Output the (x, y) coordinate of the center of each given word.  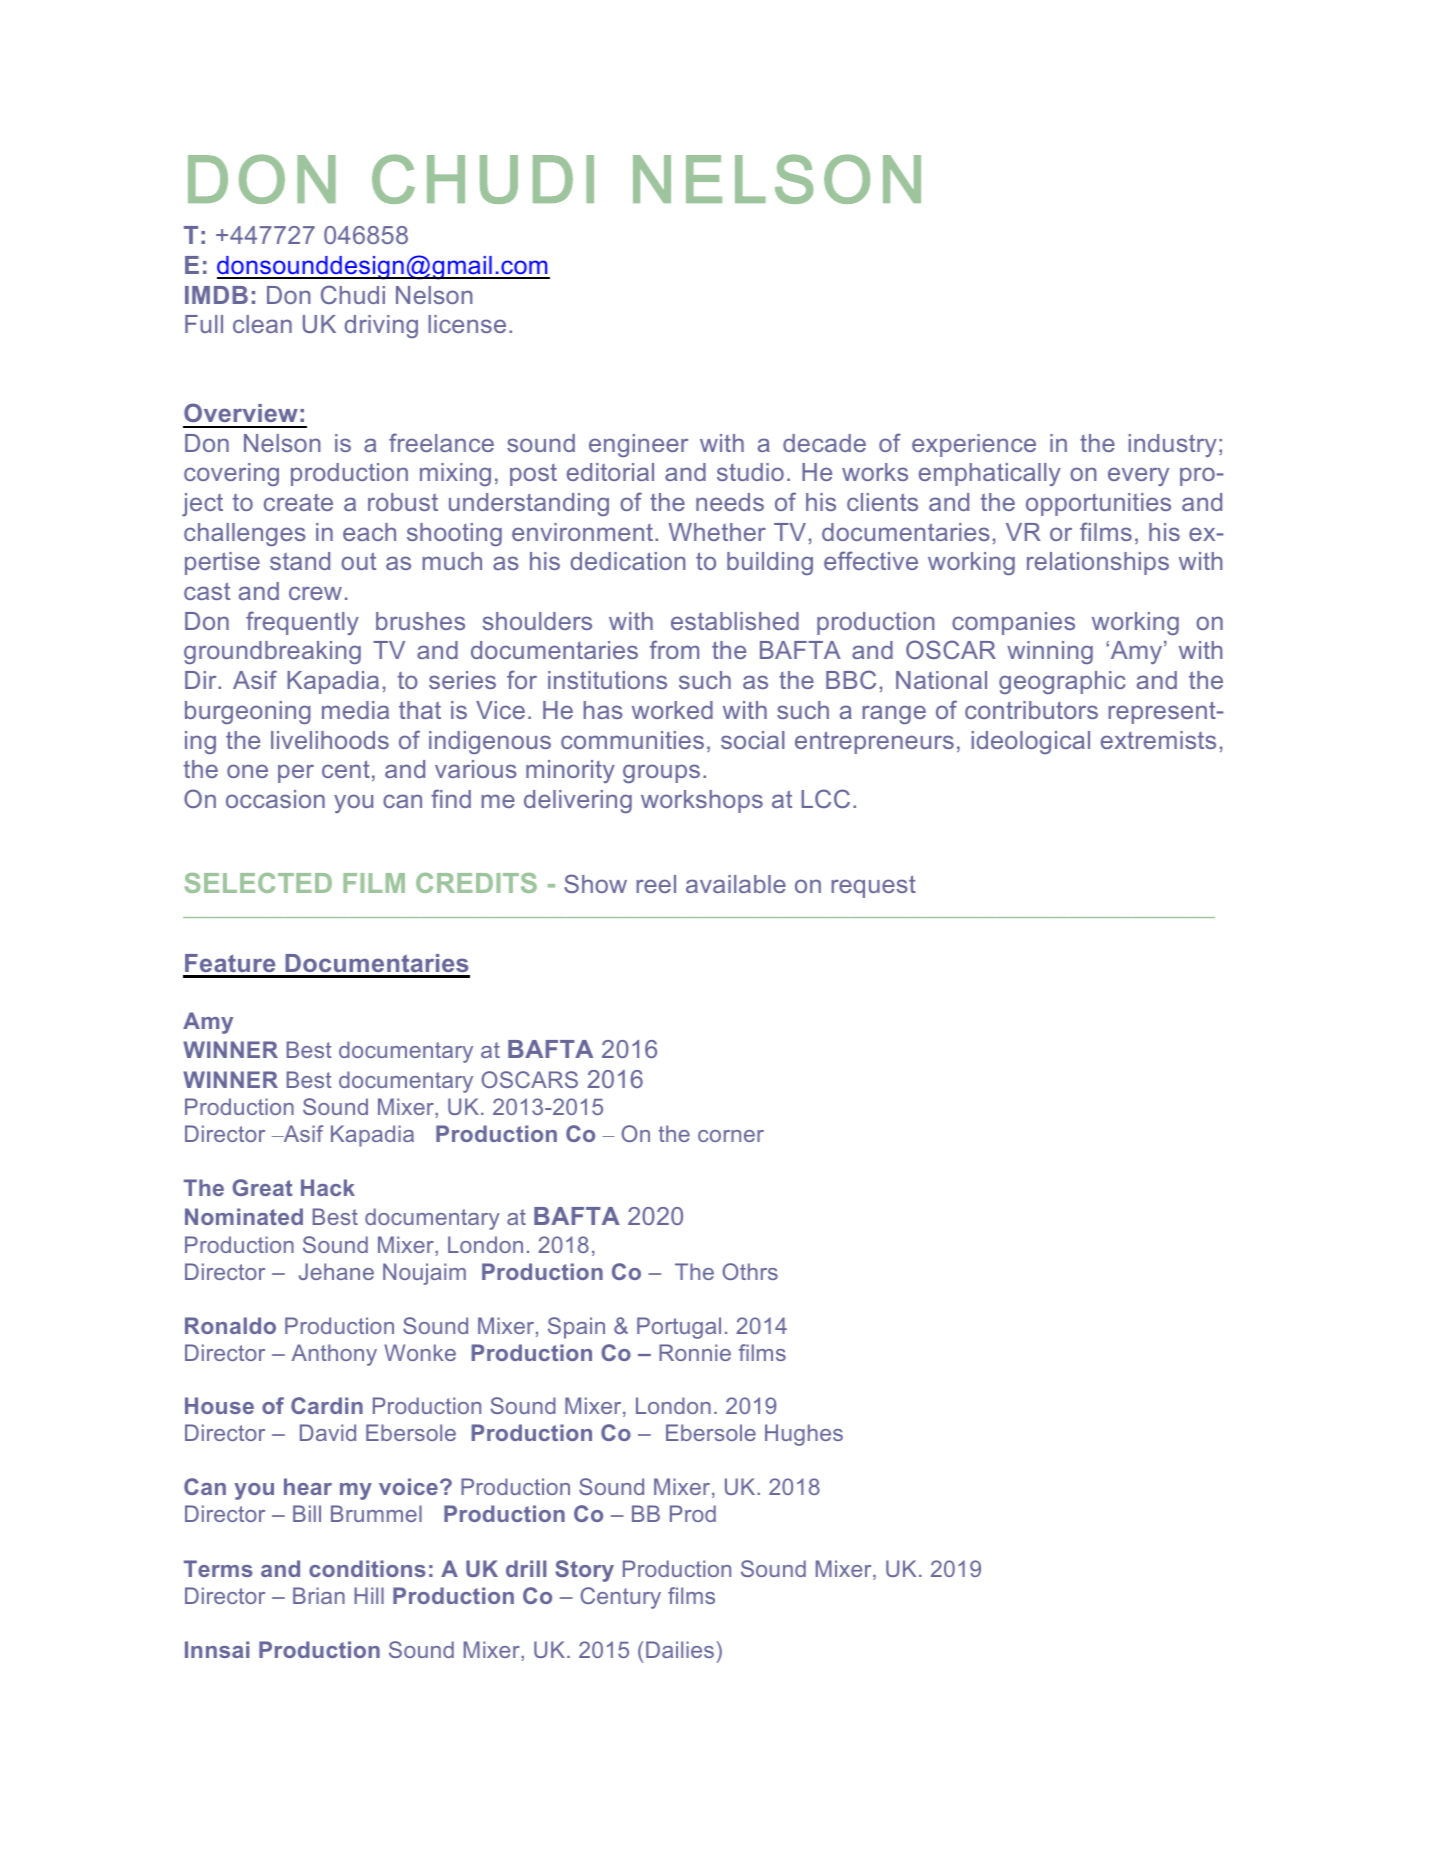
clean (262, 324)
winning (1050, 652)
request (873, 886)
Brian (319, 1595)
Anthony (334, 1355)
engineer (638, 445)
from (674, 649)
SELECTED (258, 883)
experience (974, 445)
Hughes (804, 1435)
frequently (302, 623)
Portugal (679, 1328)
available (736, 884)
